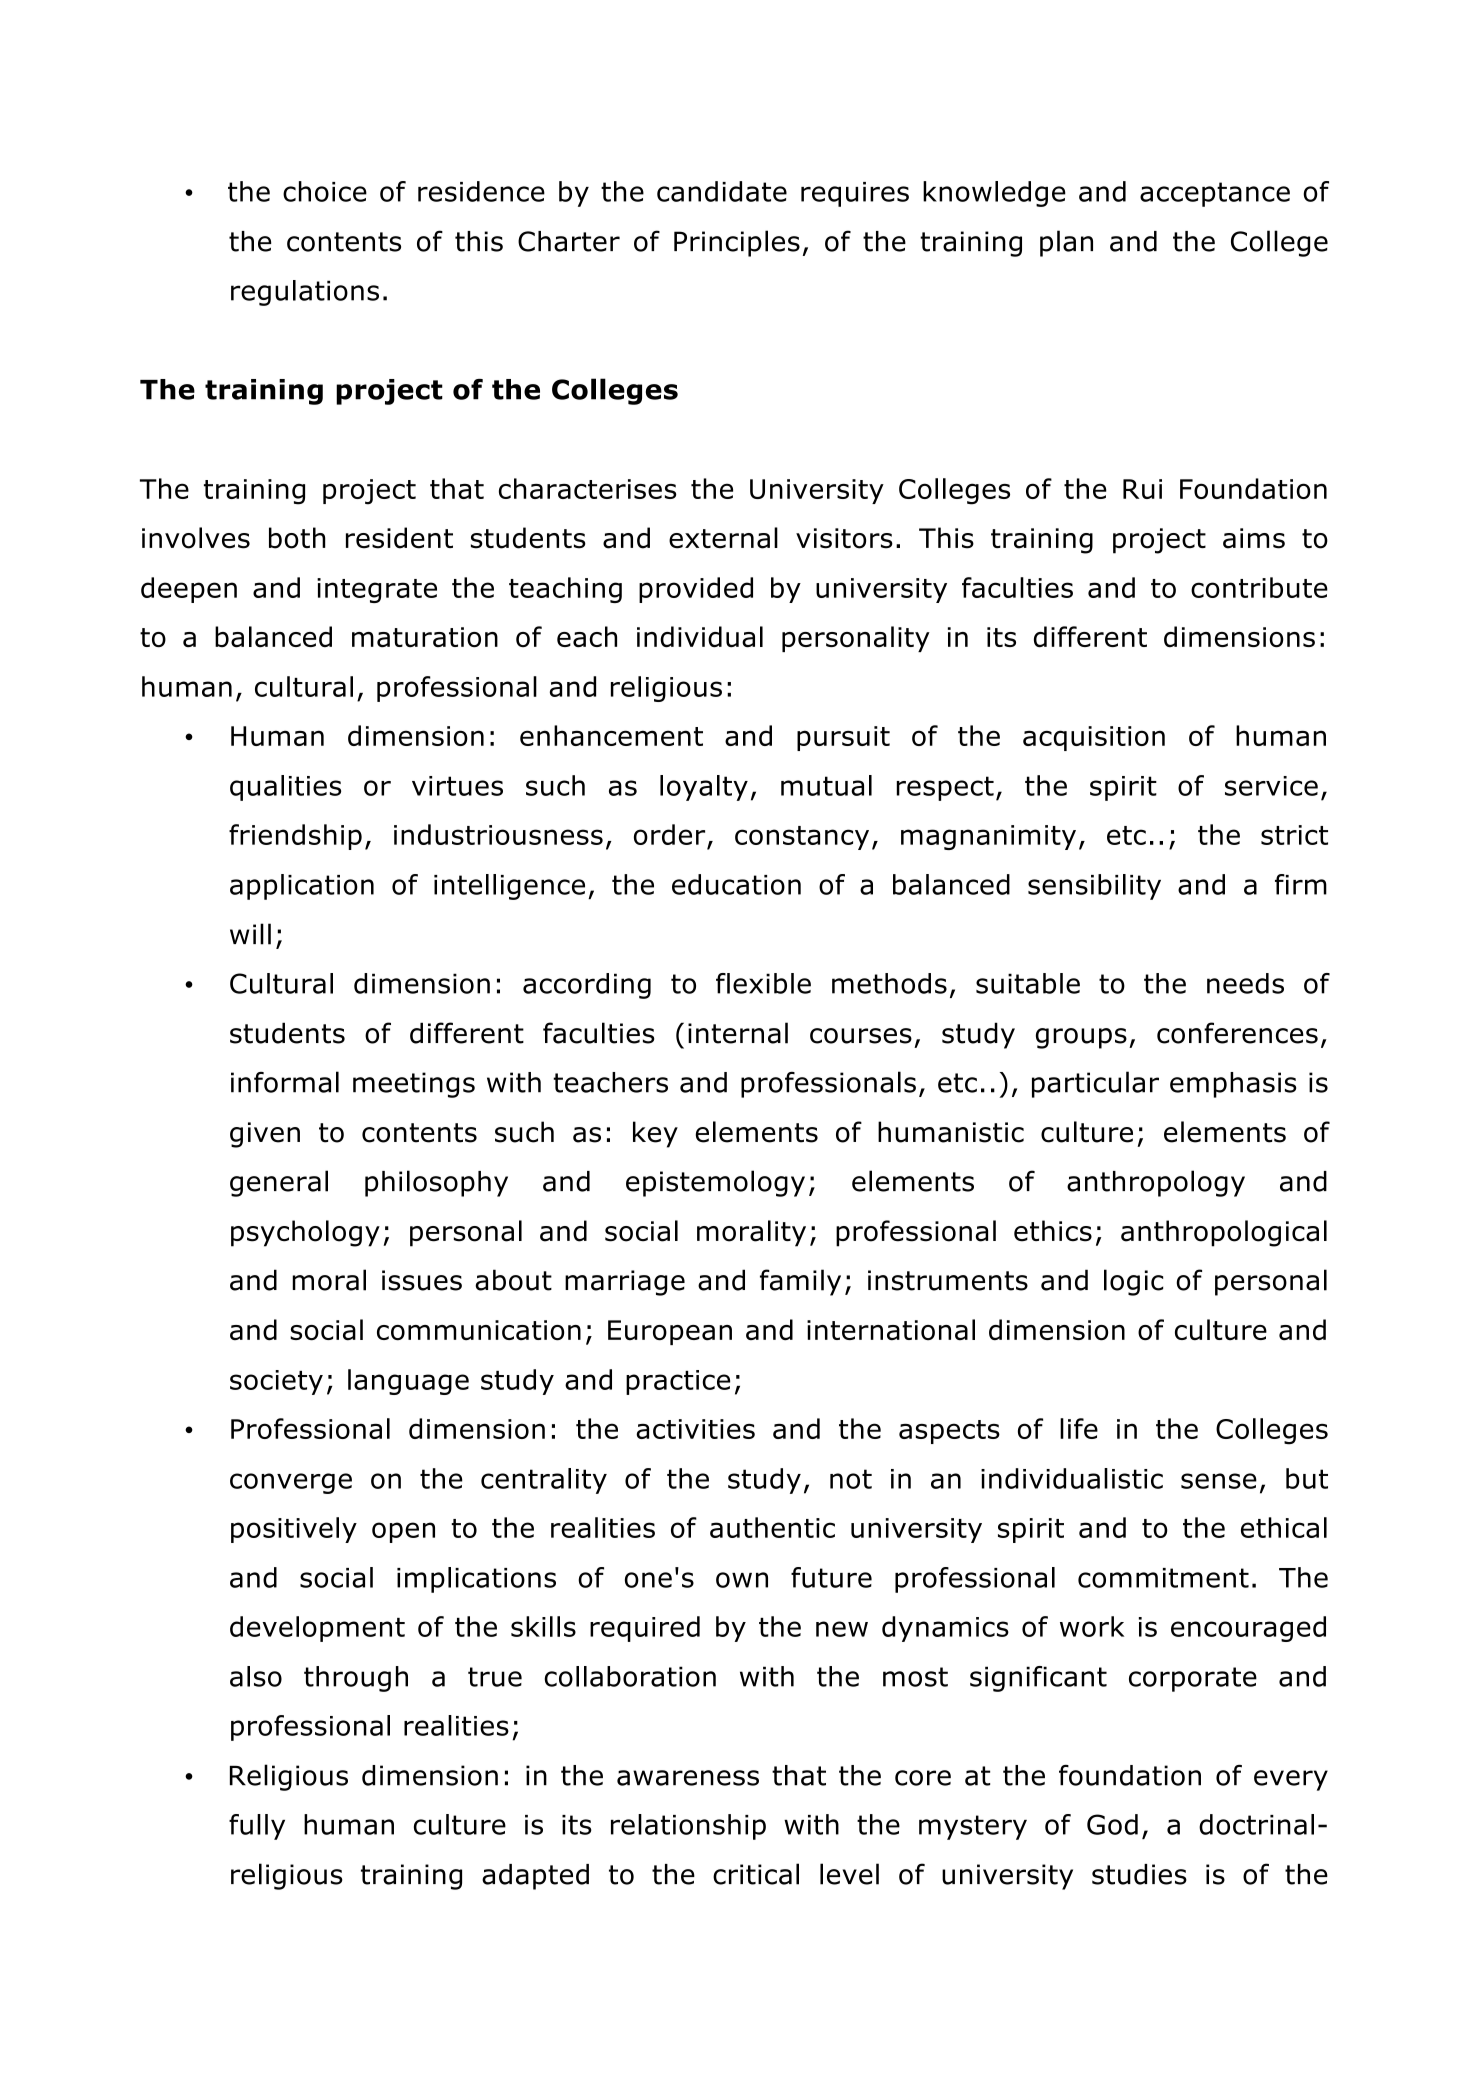 The height and width of the screenshot is (2078, 1469). What do you see at coordinates (1237, 1033) in the screenshot?
I see `conferences` at bounding box center [1237, 1033].
